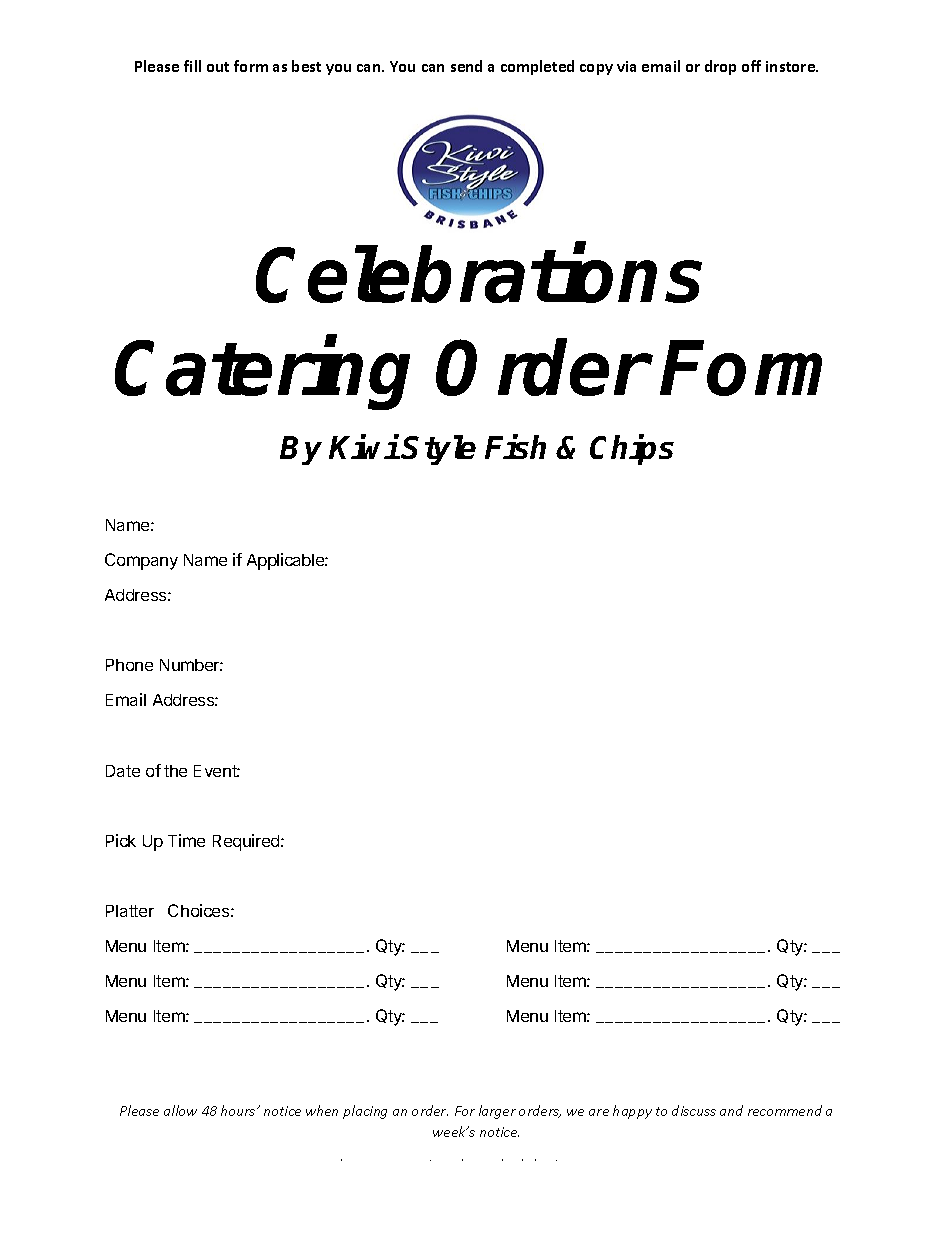  I want to click on drop, so click(720, 67).
